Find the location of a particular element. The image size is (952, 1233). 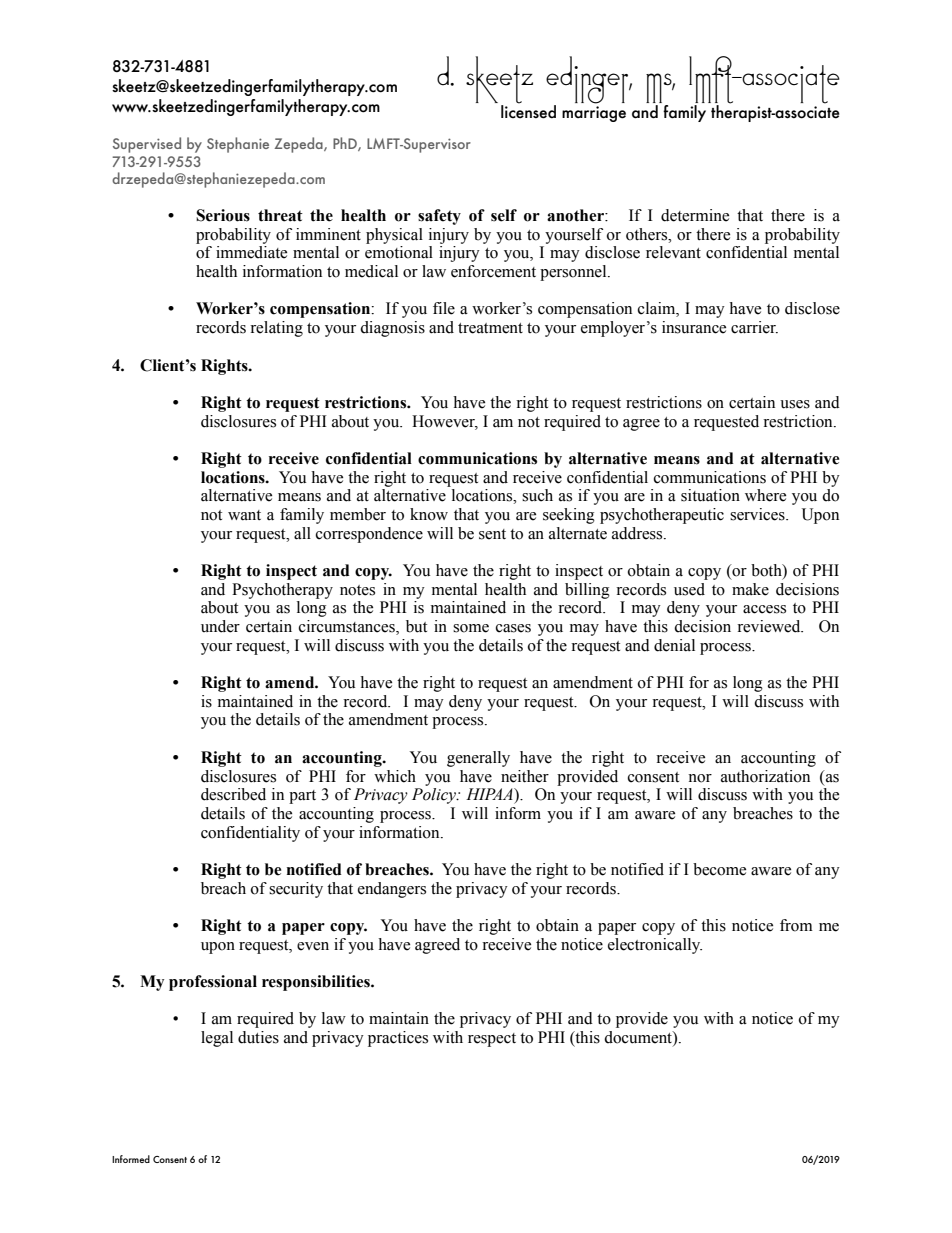

denial is located at coordinates (674, 645).
